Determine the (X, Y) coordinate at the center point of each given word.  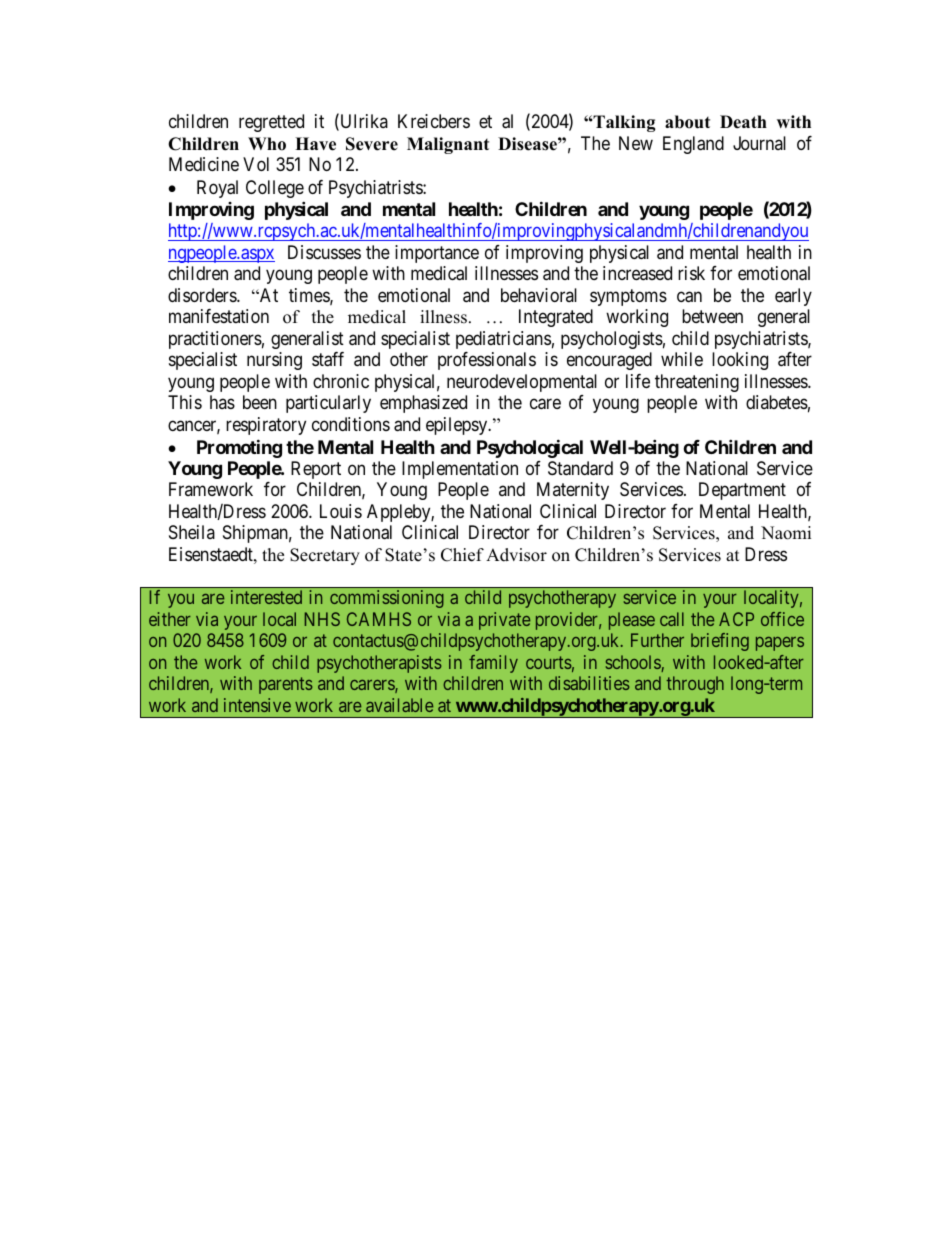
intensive (257, 705)
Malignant (448, 145)
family (493, 664)
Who (267, 144)
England (693, 145)
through (695, 685)
